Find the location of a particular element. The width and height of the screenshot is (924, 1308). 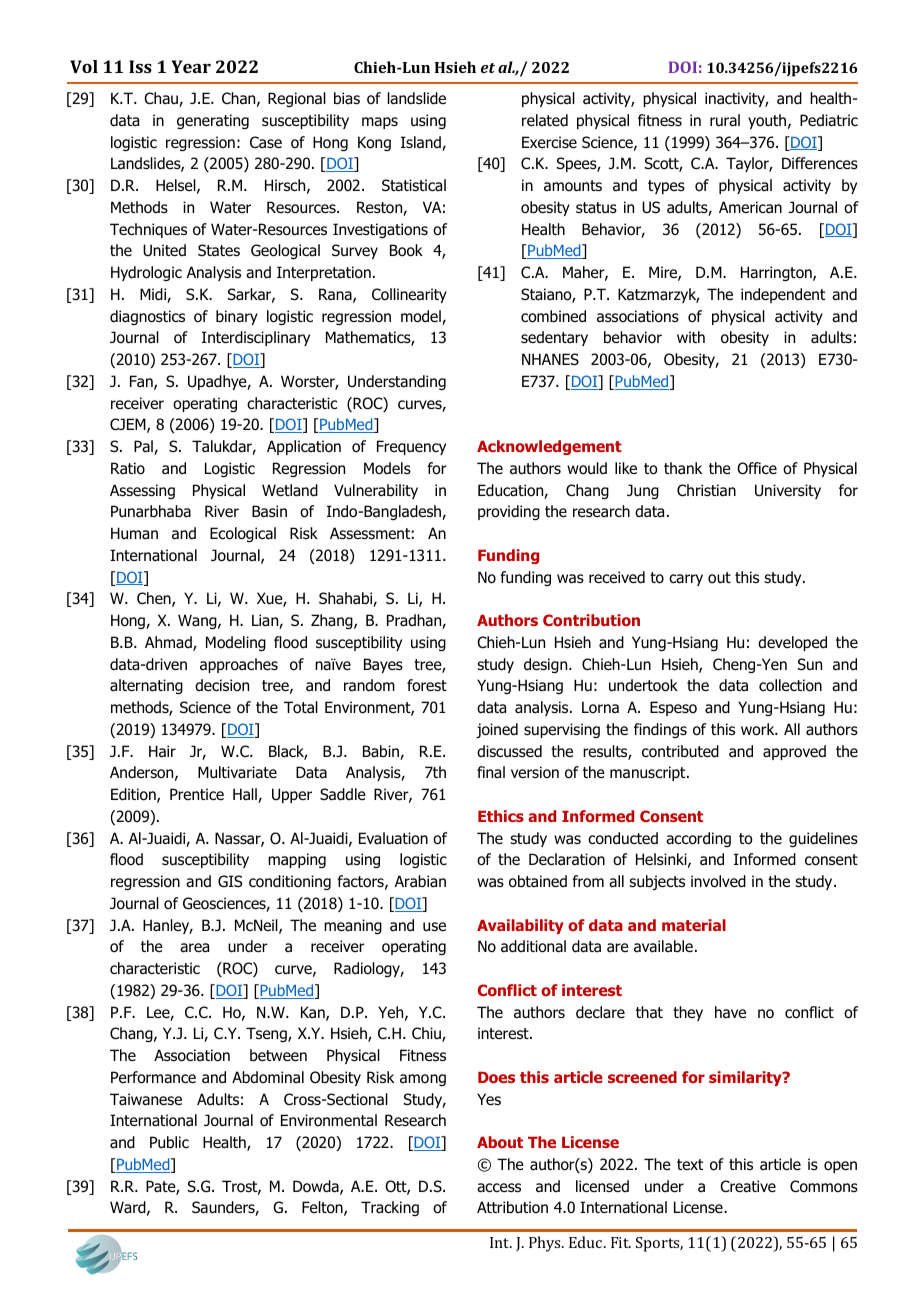

with is located at coordinates (691, 337).
